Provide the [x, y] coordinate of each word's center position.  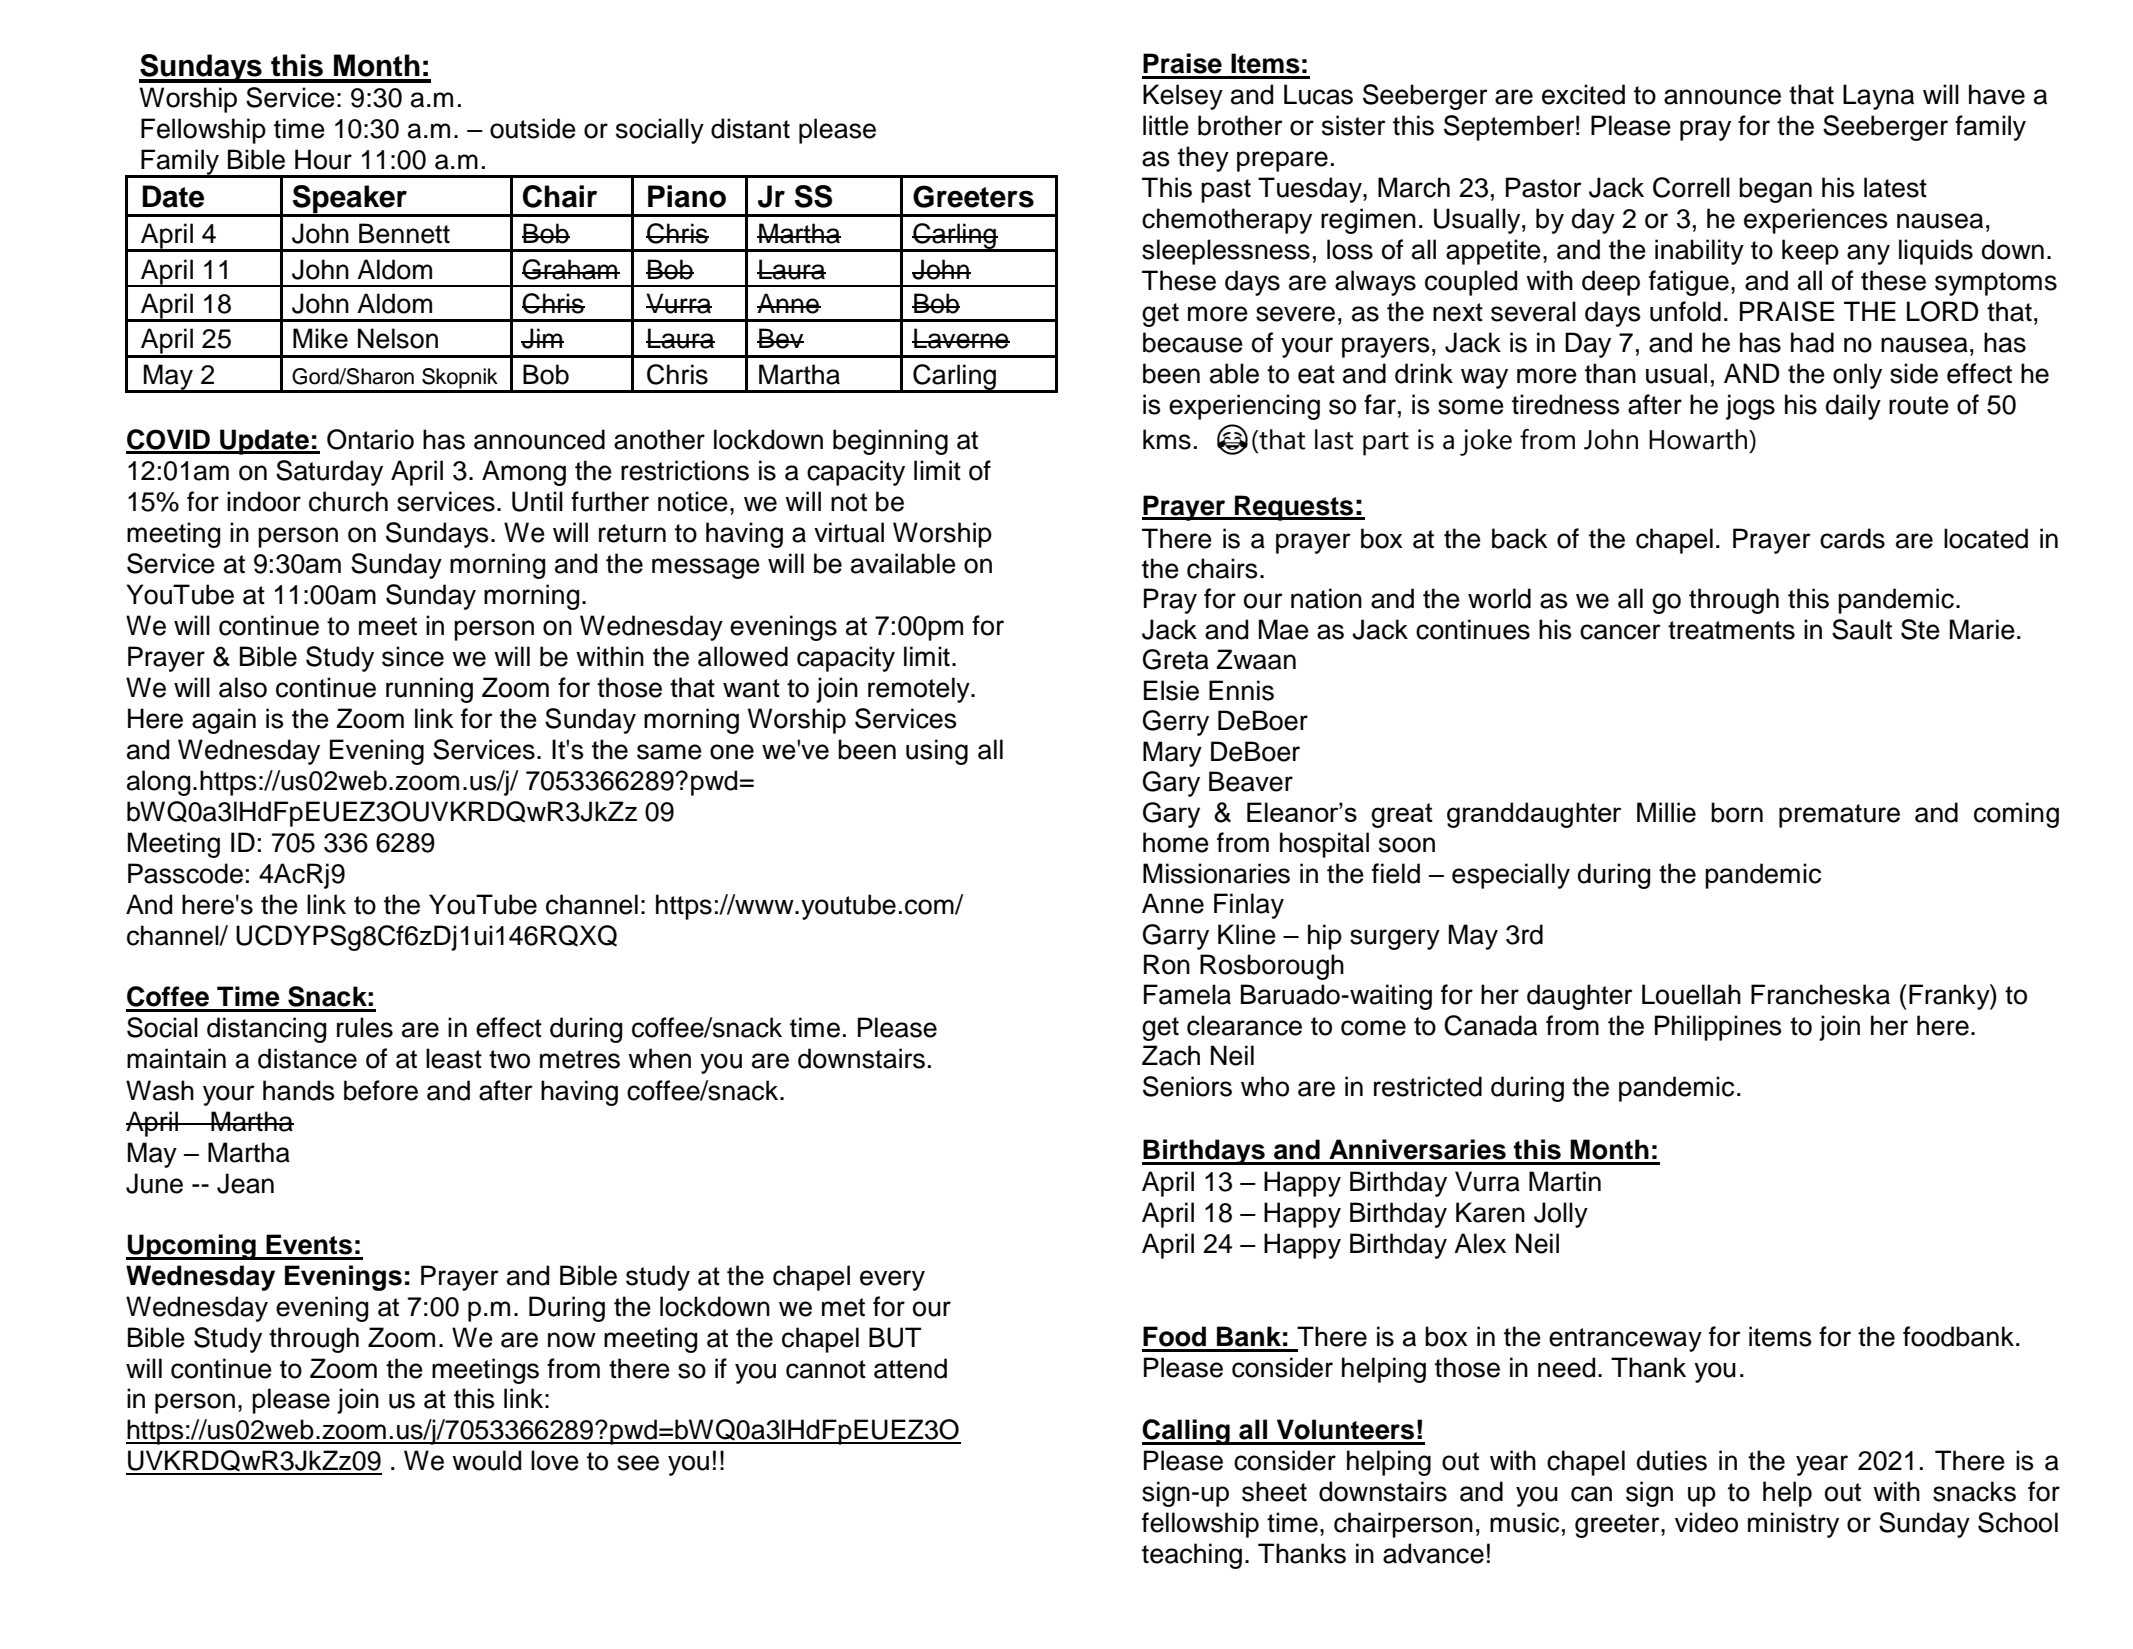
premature [1839, 816]
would [486, 1460]
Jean [245, 1183]
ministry [1793, 1525]
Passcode [185, 873]
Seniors [1187, 1086]
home [1176, 842]
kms [1167, 439]
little [1166, 125]
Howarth [1699, 439]
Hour [323, 159]
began [1775, 190]
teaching [1192, 1556]
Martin [1565, 1181]
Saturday [329, 473]
